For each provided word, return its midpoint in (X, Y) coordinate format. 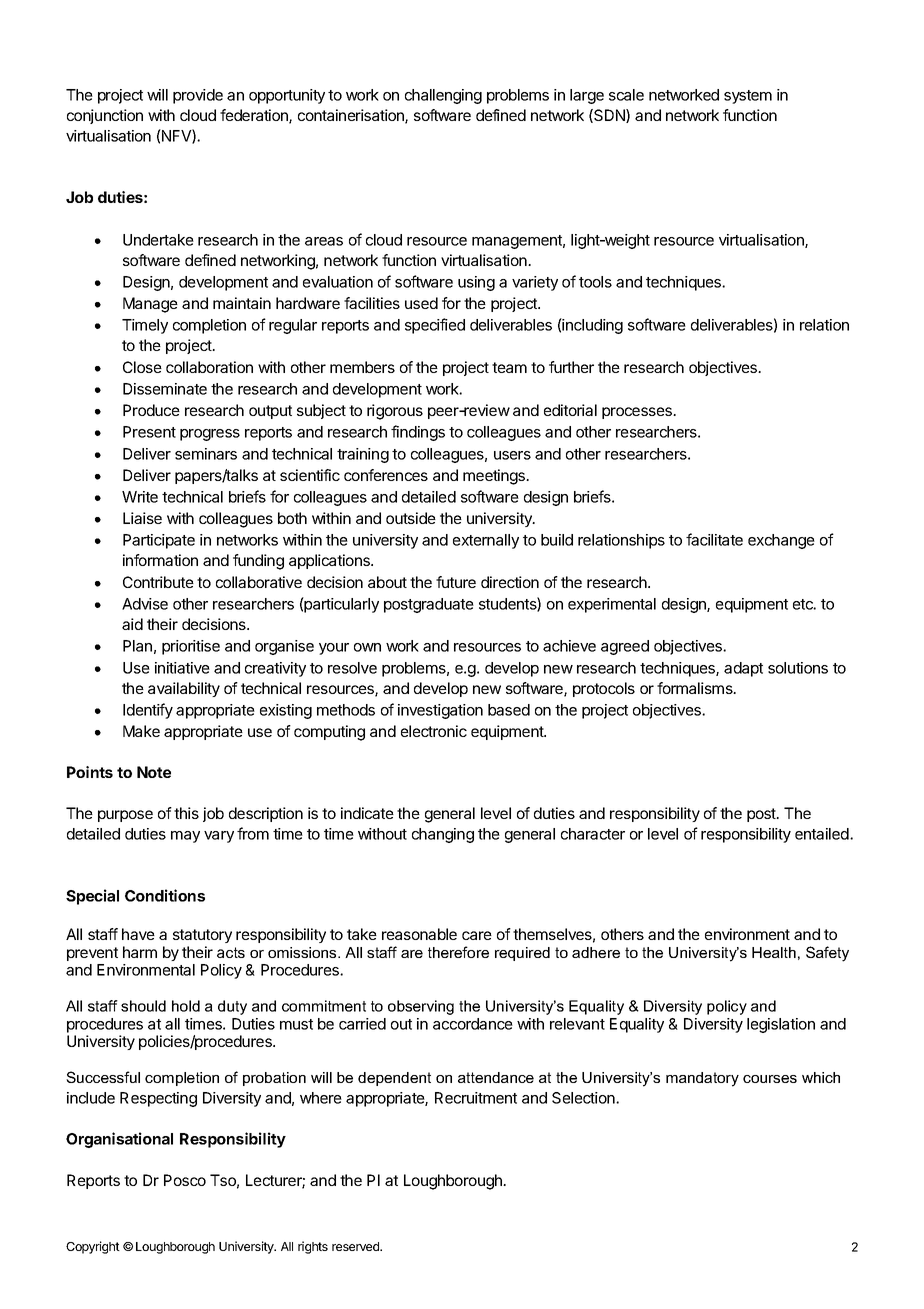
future (456, 582)
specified (435, 326)
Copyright (93, 1247)
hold (186, 1006)
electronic (434, 731)
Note (154, 772)
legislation (781, 1025)
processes (638, 413)
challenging (443, 96)
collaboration (209, 367)
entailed (823, 834)
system (748, 97)
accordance (473, 1024)
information (160, 560)
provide (198, 96)
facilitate (714, 539)
